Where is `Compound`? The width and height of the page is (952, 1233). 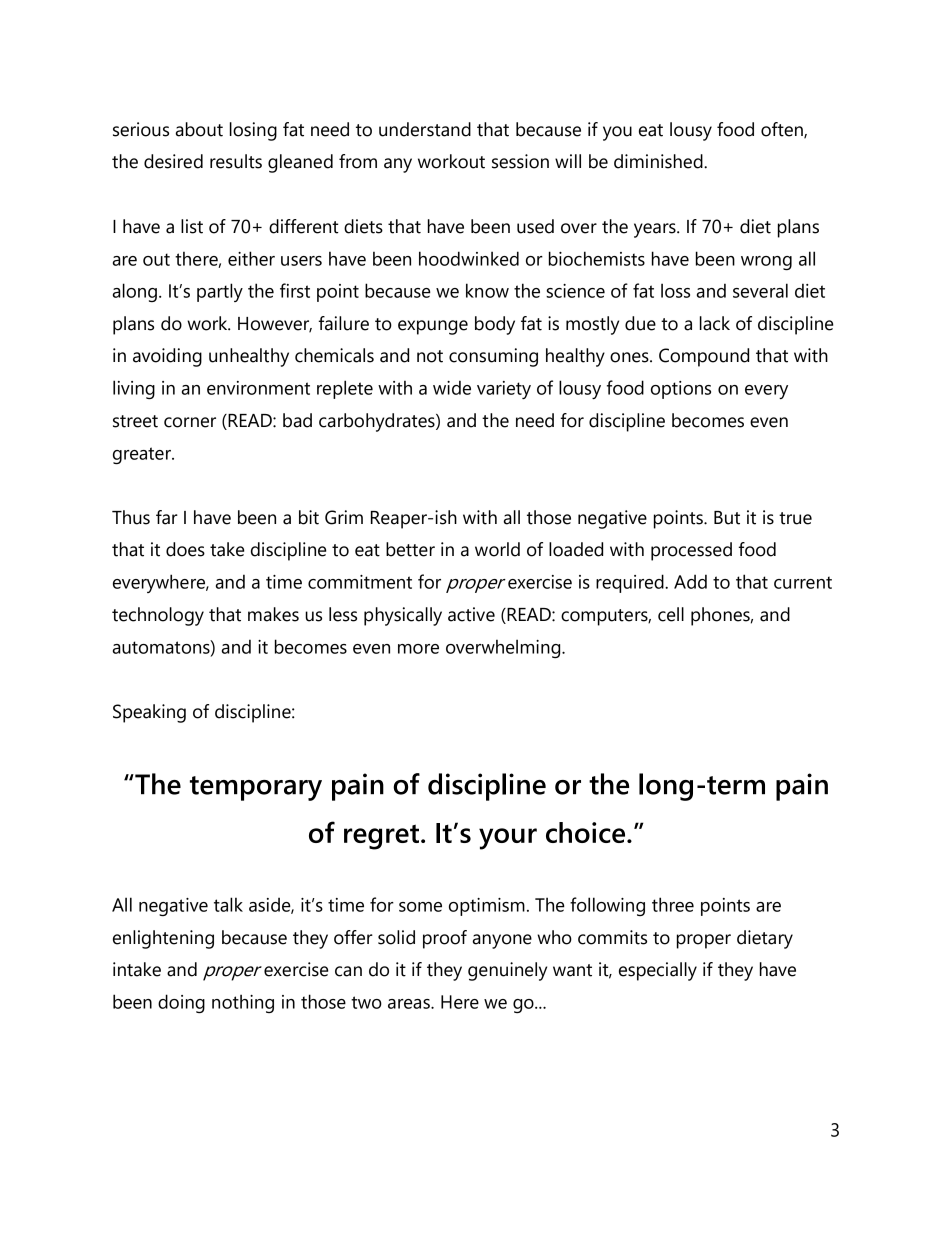 Compound is located at coordinates (704, 357).
